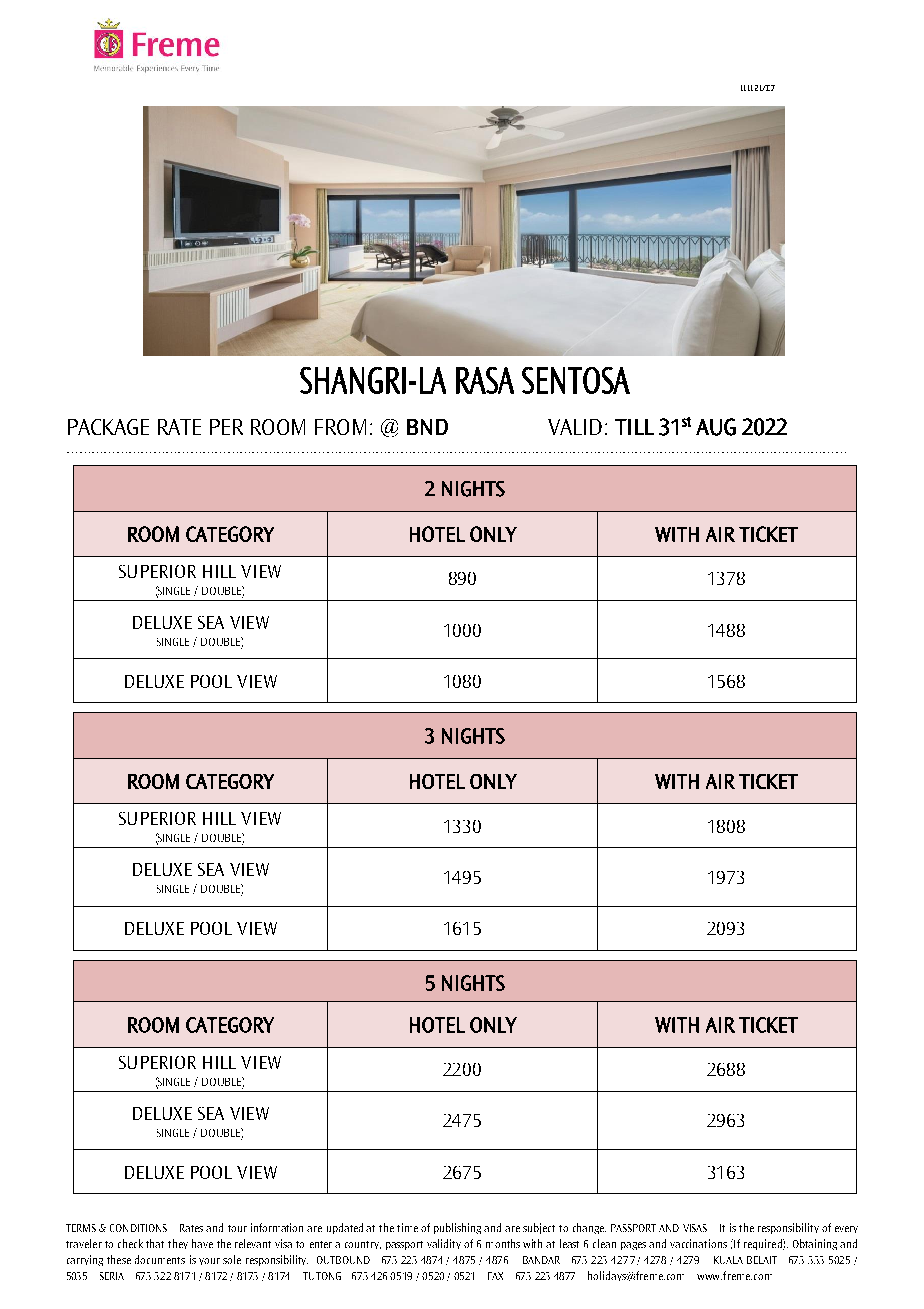 This screenshot has height=1309, width=924. I want to click on AUG, so click(716, 427).
